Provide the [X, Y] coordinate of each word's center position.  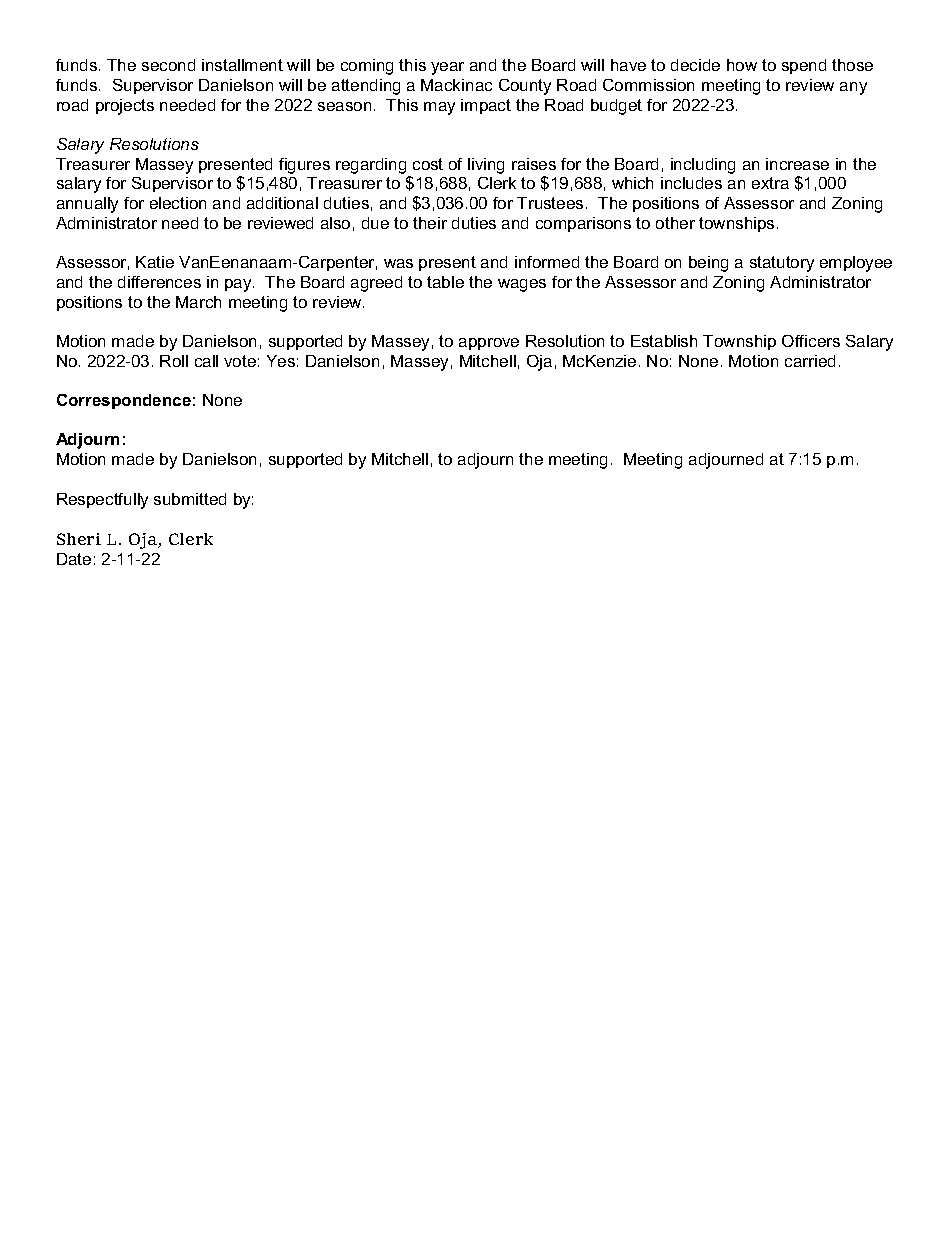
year [447, 68]
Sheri [79, 539]
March [198, 302]
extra [770, 183]
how [742, 65]
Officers [811, 341]
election [178, 203]
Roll [174, 361]
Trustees [550, 203]
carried [810, 361]
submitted [190, 499]
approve [489, 344]
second [168, 65]
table [445, 282]
